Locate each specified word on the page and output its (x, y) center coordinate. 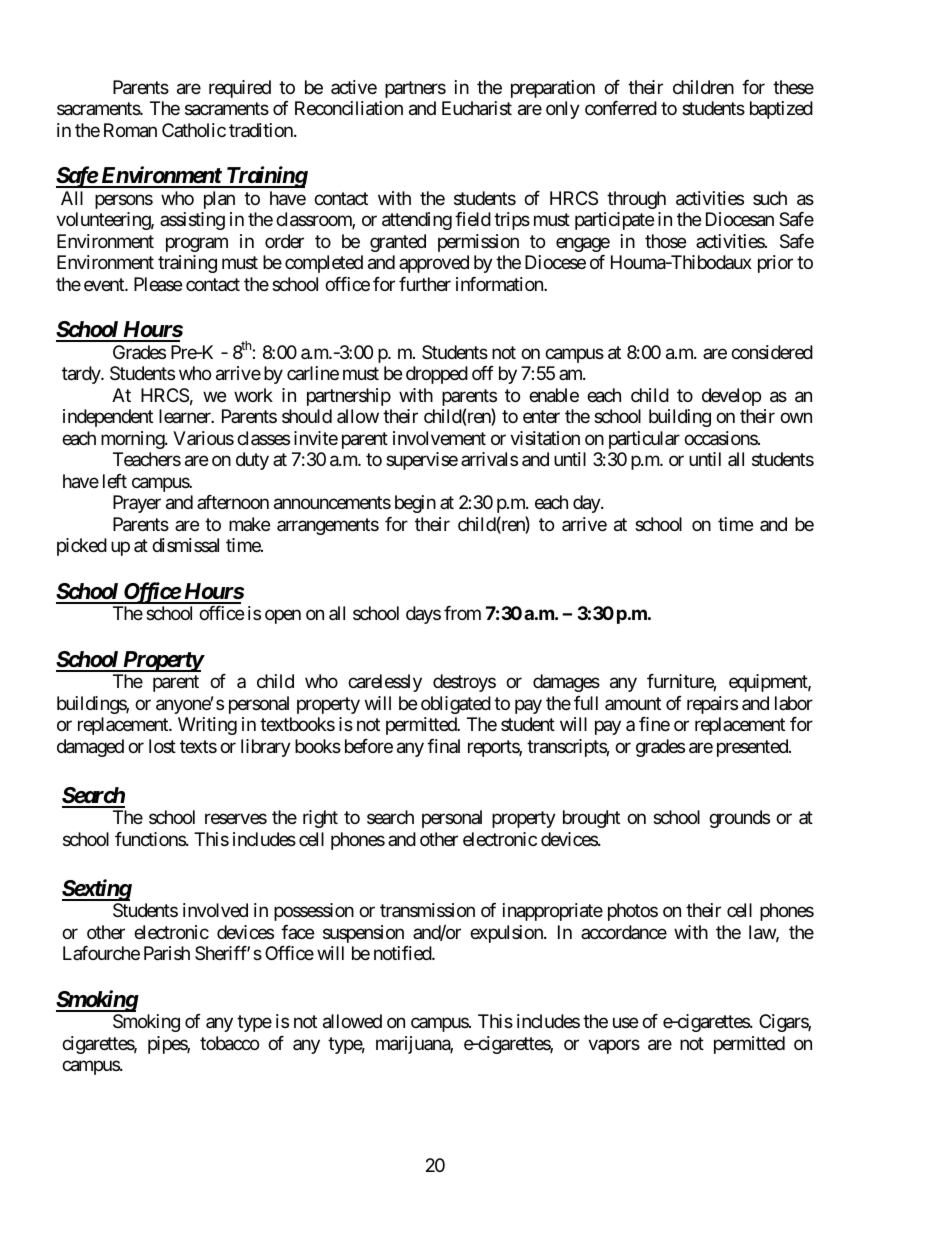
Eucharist (477, 108)
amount (633, 703)
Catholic (194, 130)
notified (403, 953)
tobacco (229, 1043)
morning (133, 440)
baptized (781, 110)
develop (731, 397)
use (625, 1023)
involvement (439, 438)
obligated (456, 705)
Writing (207, 726)
